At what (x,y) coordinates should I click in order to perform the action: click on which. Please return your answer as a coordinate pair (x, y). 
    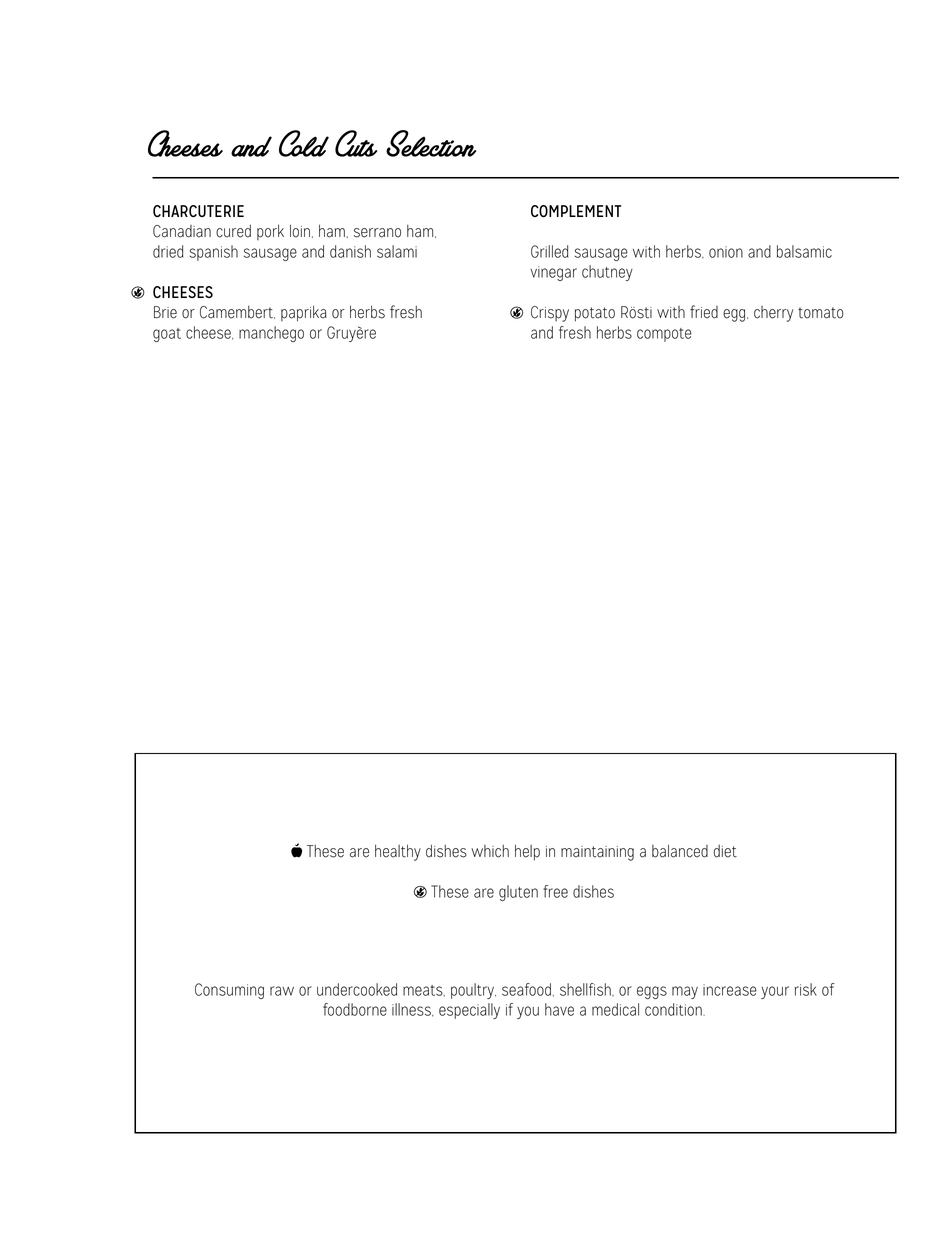
    Looking at the image, I should click on (490, 851).
